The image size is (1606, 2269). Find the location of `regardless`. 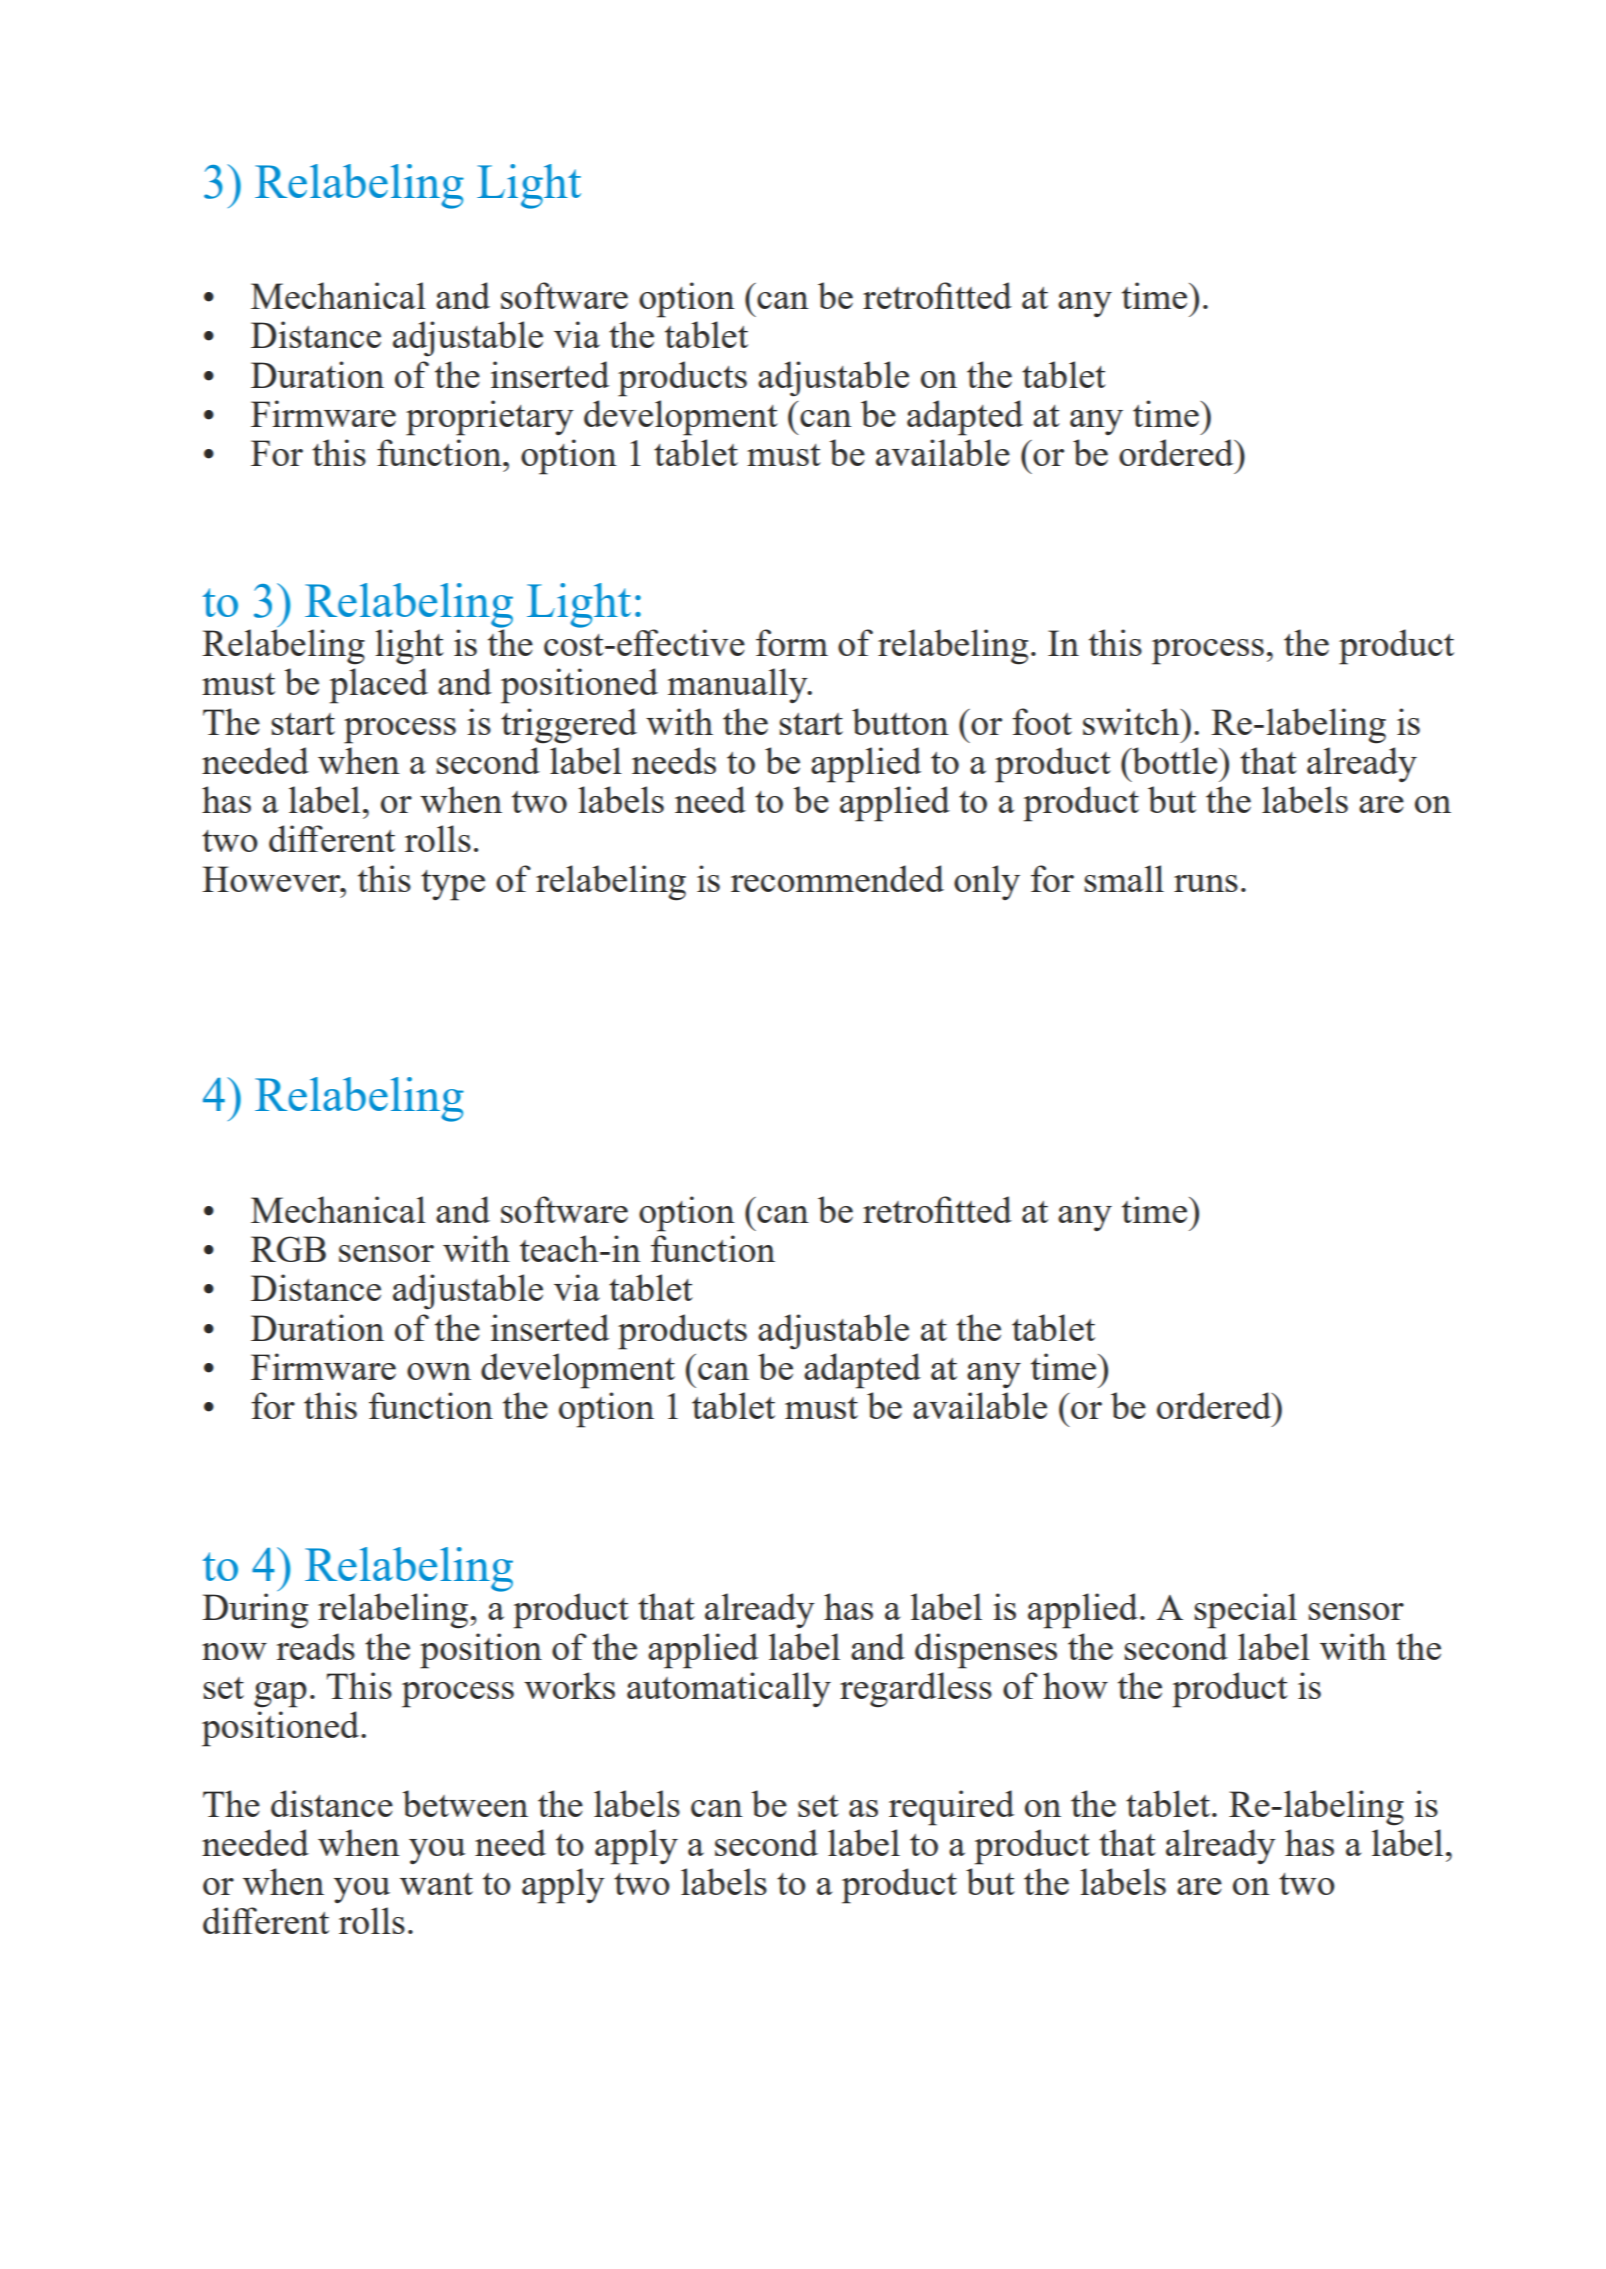

regardless is located at coordinates (916, 1690).
